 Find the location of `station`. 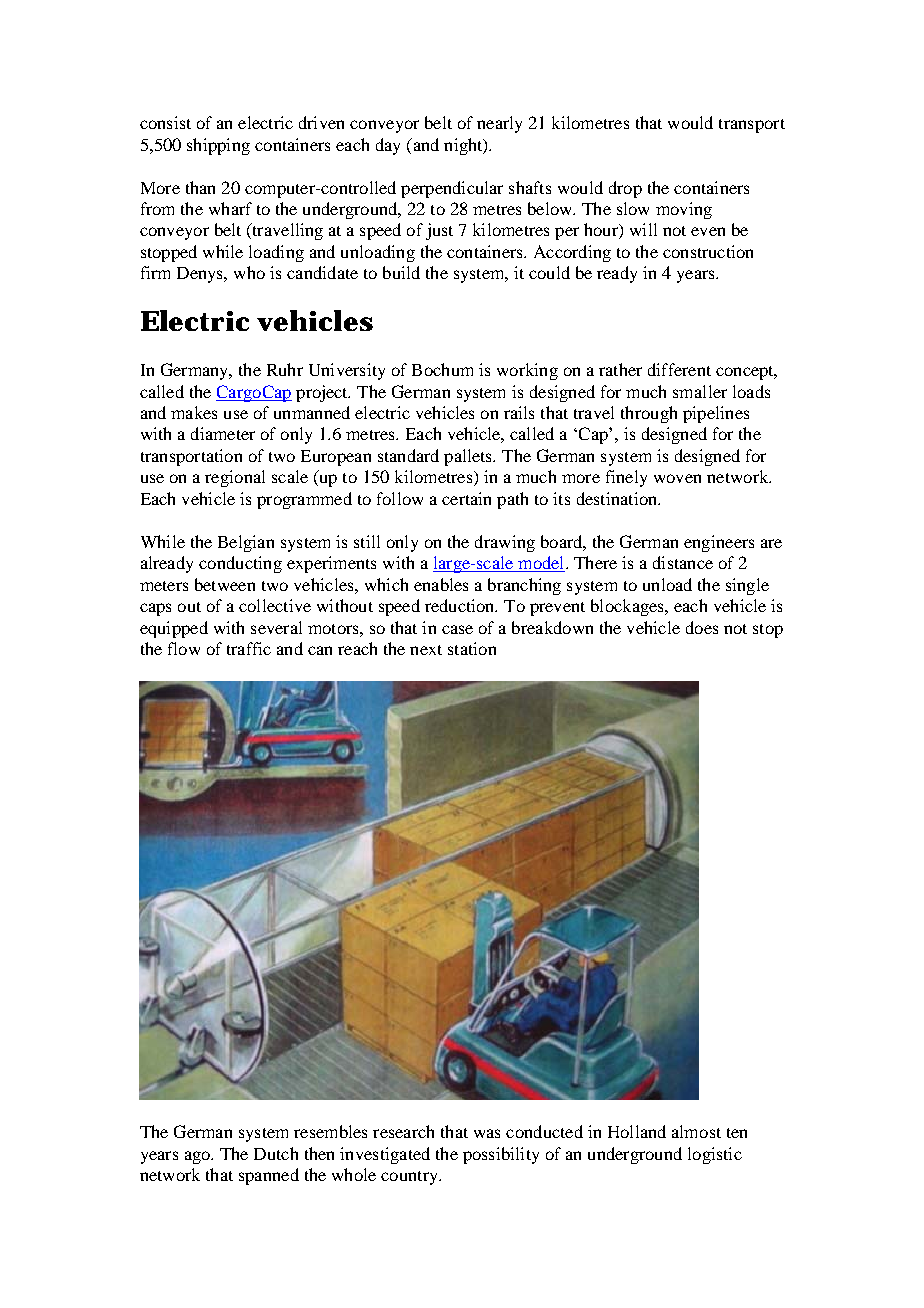

station is located at coordinates (472, 648).
